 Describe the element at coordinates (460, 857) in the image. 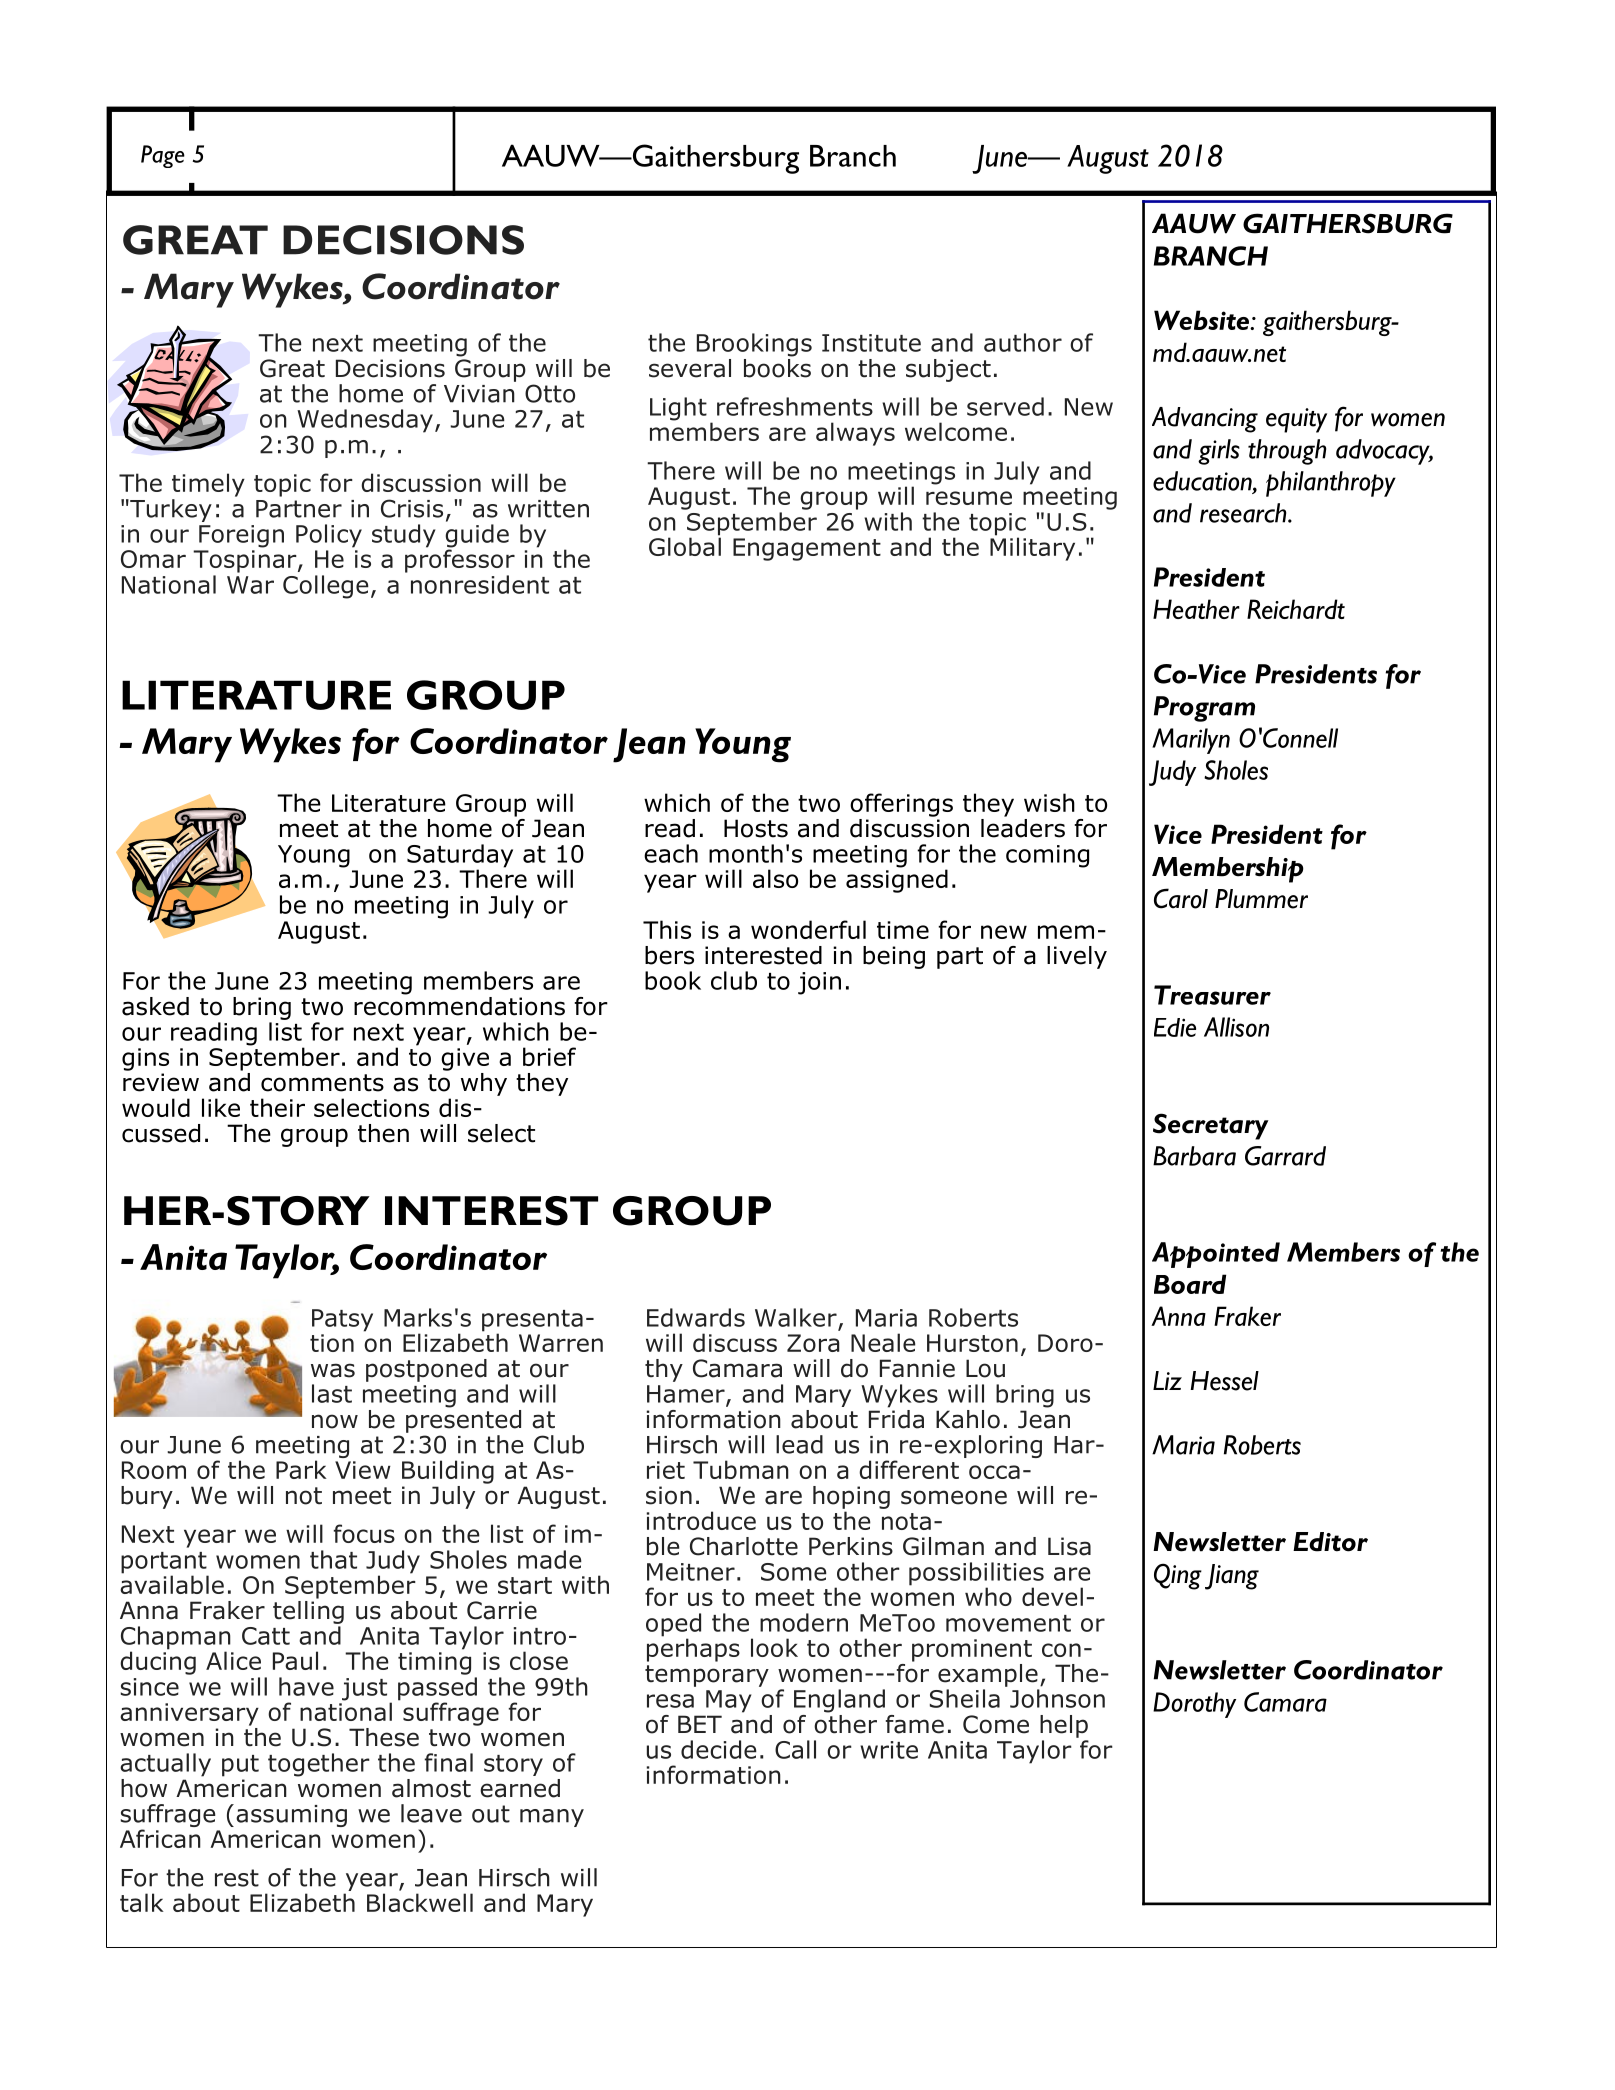

I see `Saturday` at that location.
